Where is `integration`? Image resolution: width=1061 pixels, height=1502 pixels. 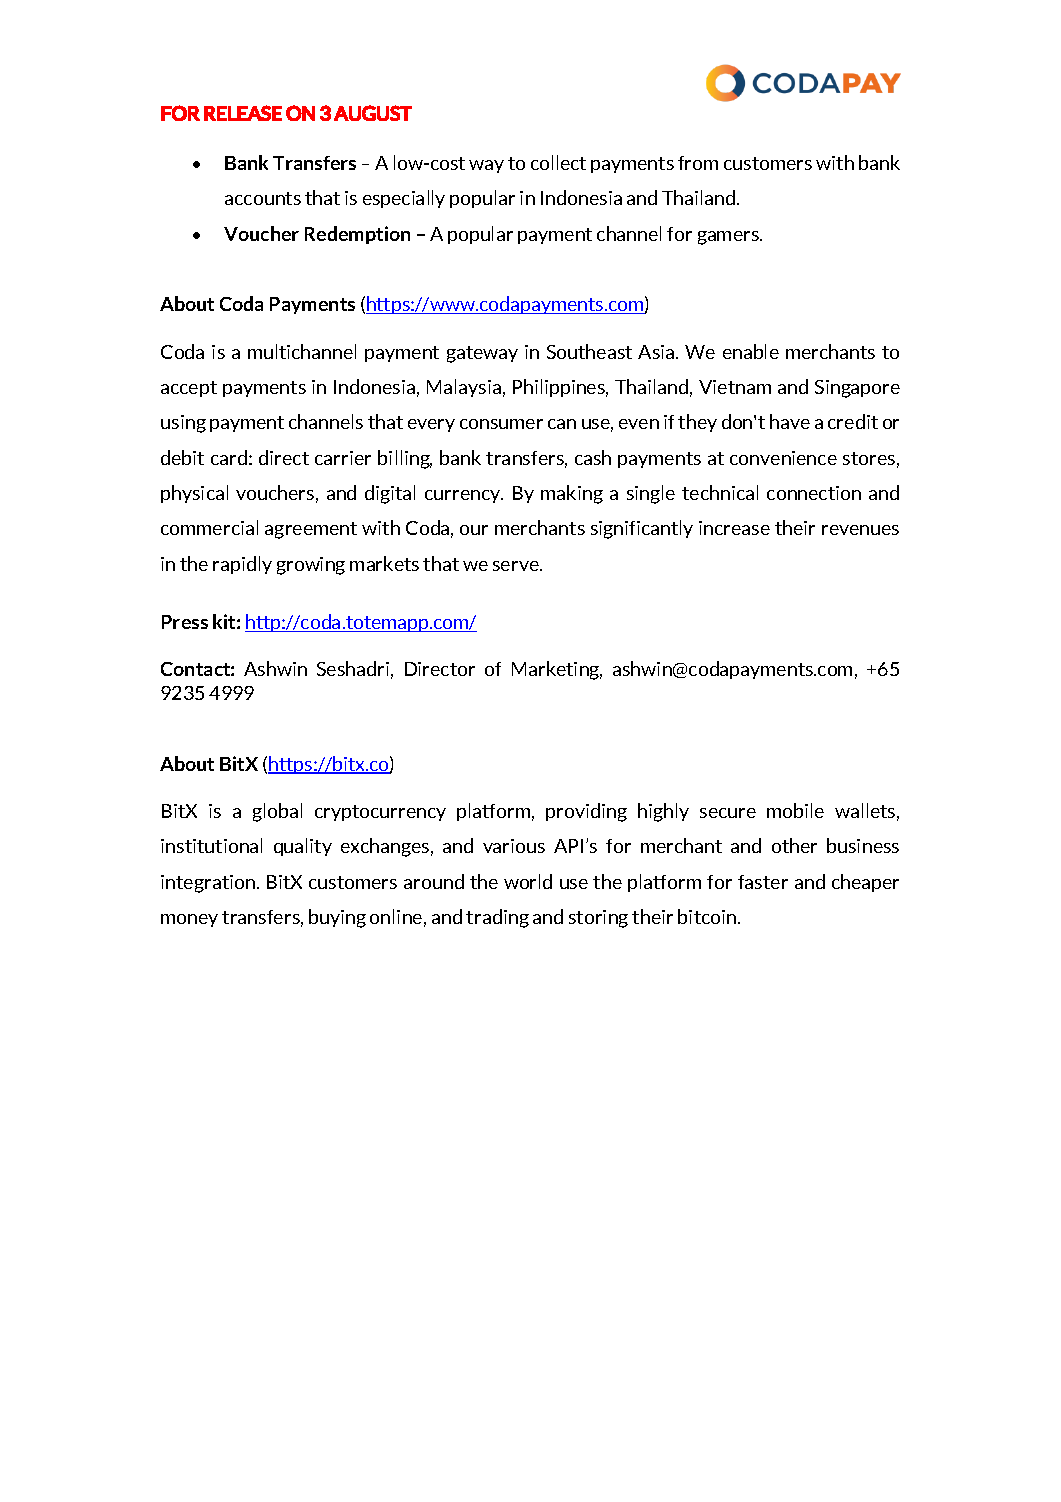 integration is located at coordinates (209, 884).
